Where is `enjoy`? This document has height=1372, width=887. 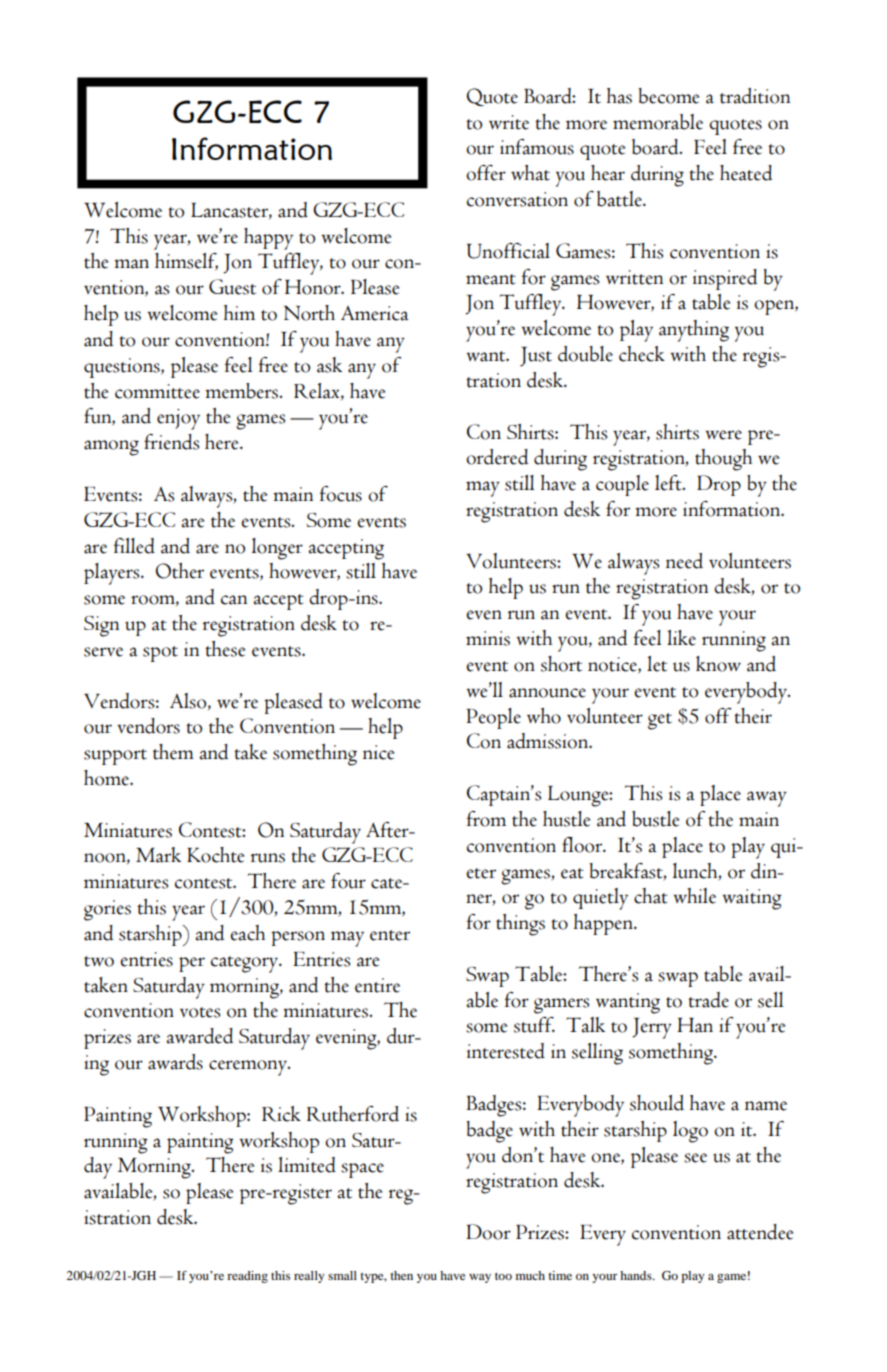 enjoy is located at coordinates (178, 419).
